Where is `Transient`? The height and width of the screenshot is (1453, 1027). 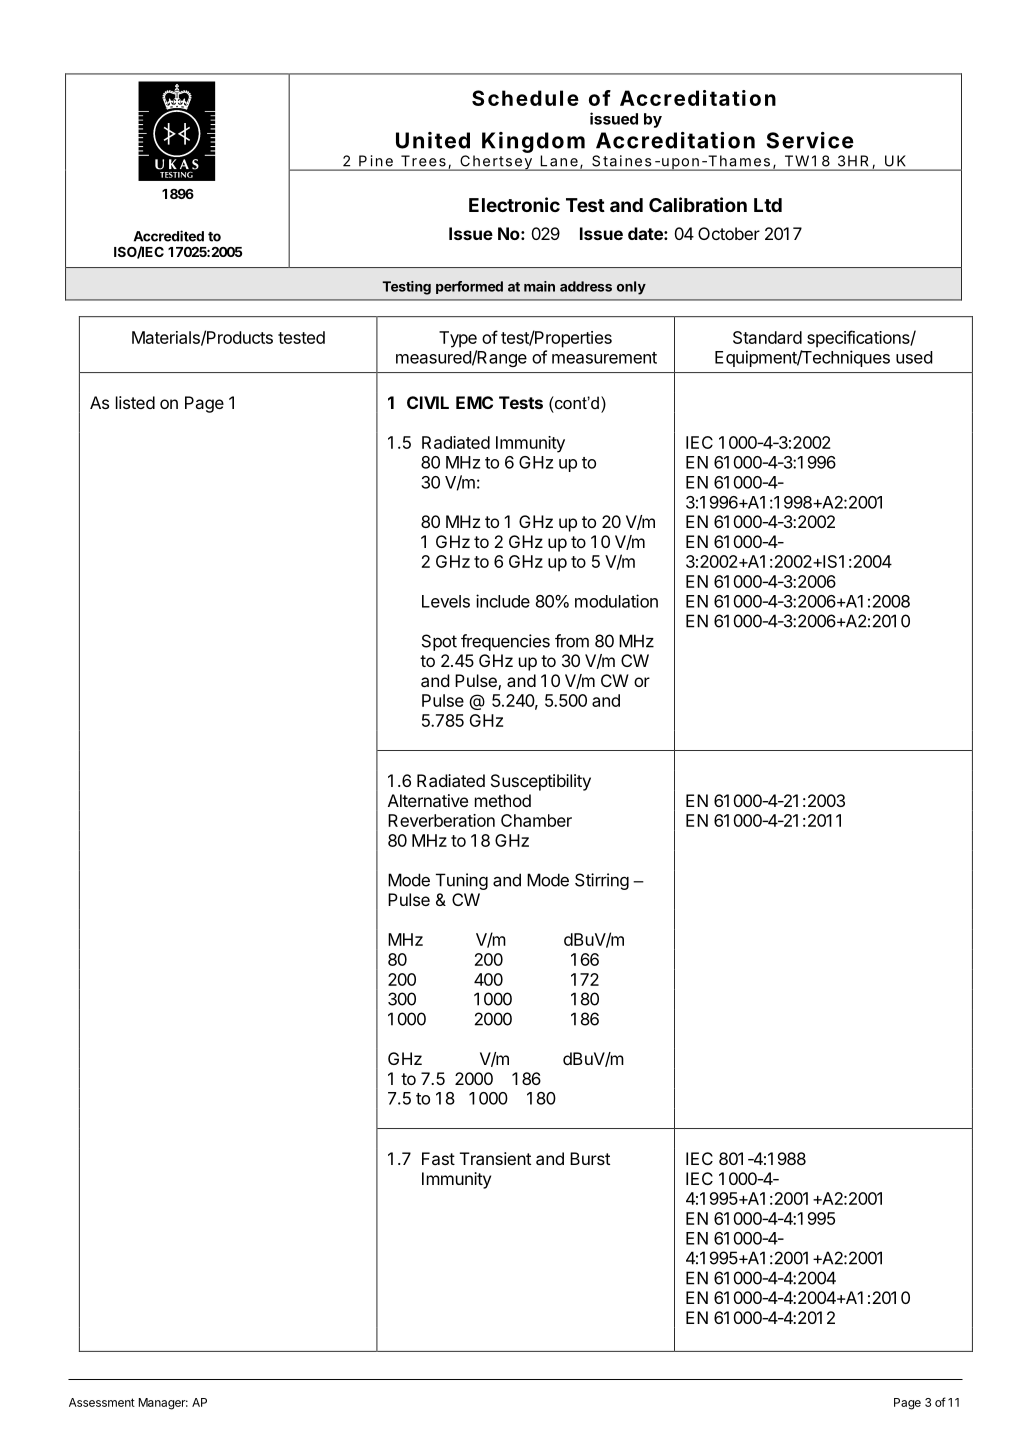 Transient is located at coordinates (495, 1158).
